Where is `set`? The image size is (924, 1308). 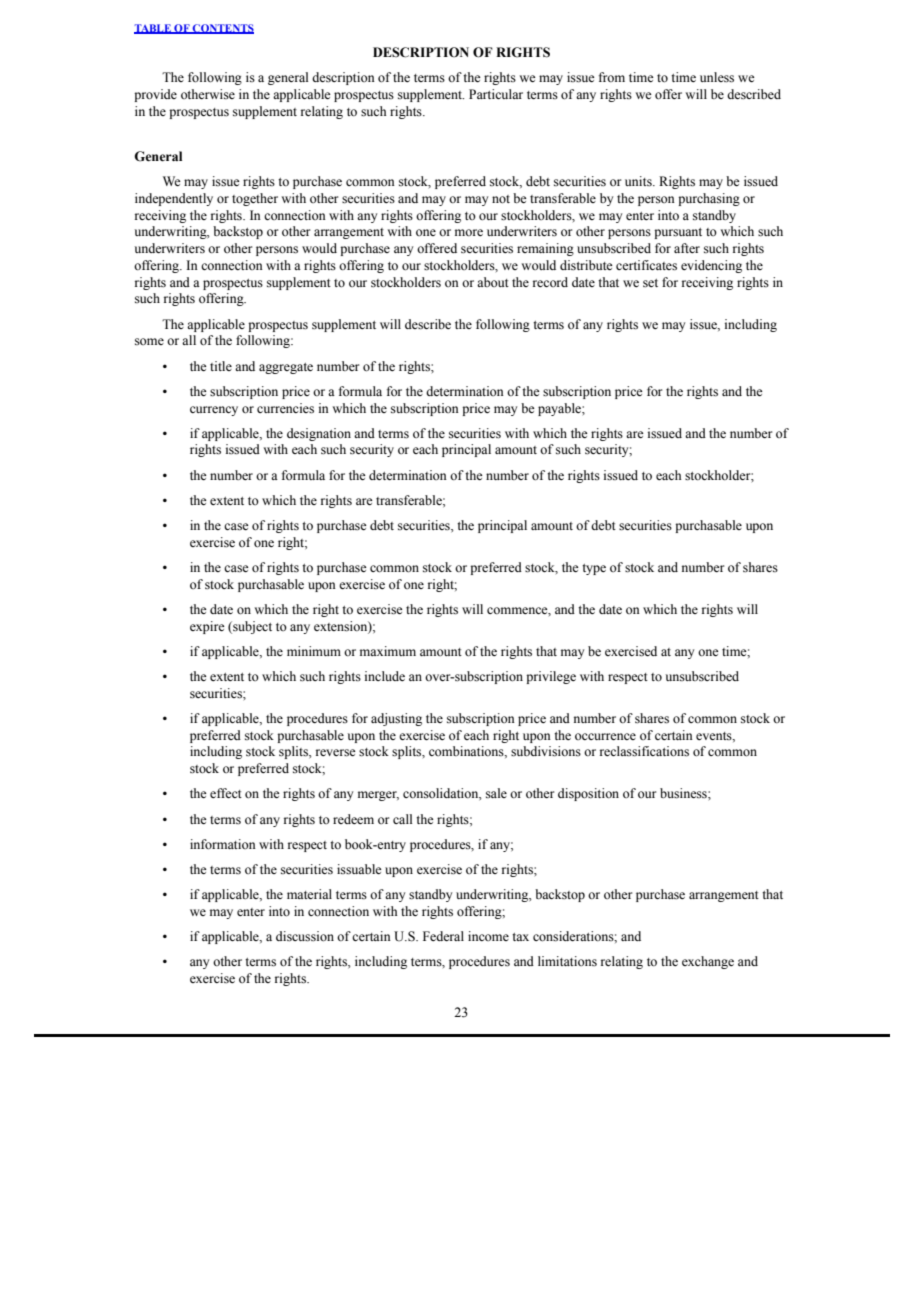 set is located at coordinates (650, 283).
